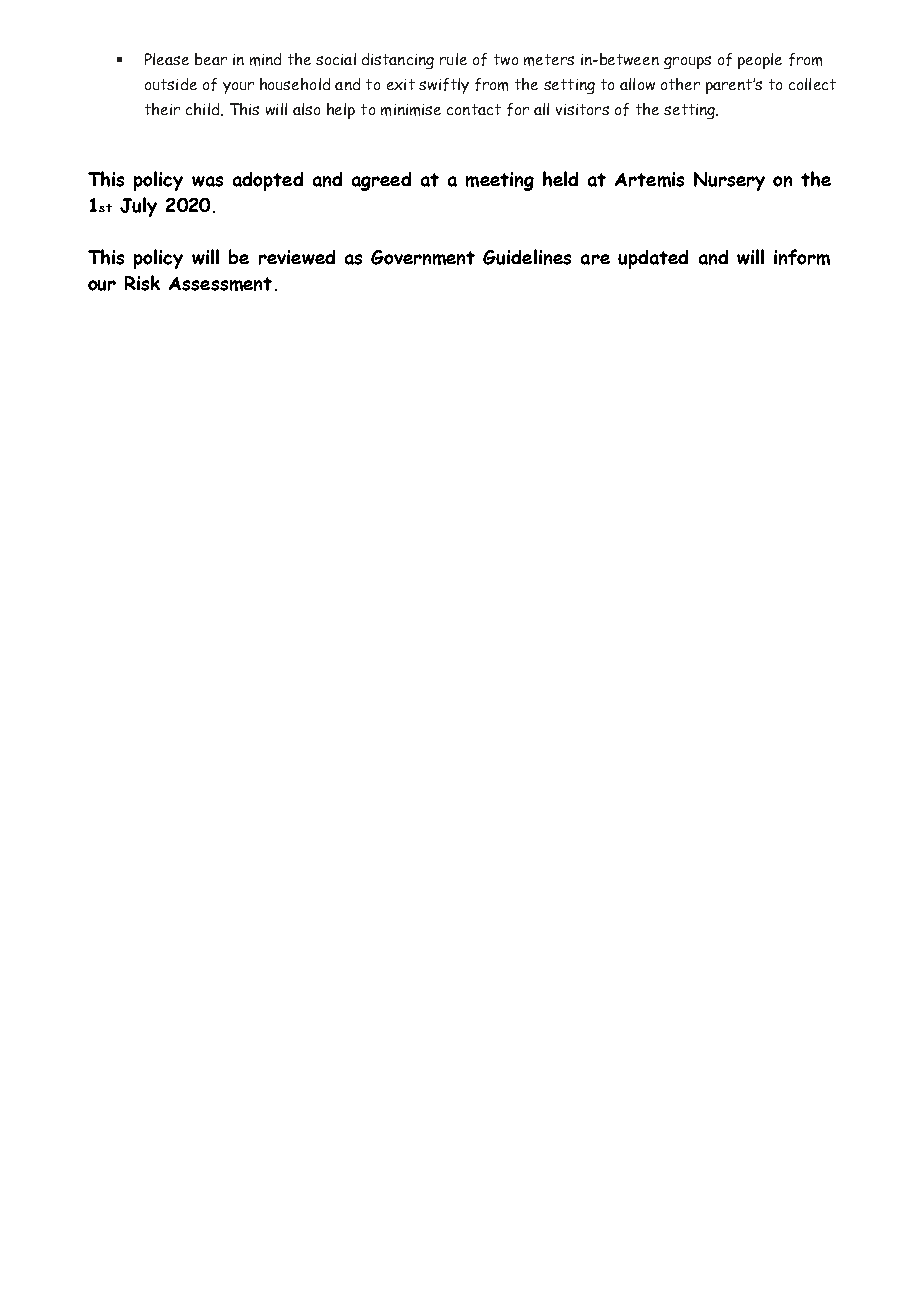  What do you see at coordinates (729, 181) in the screenshot?
I see `Nursery` at bounding box center [729, 181].
